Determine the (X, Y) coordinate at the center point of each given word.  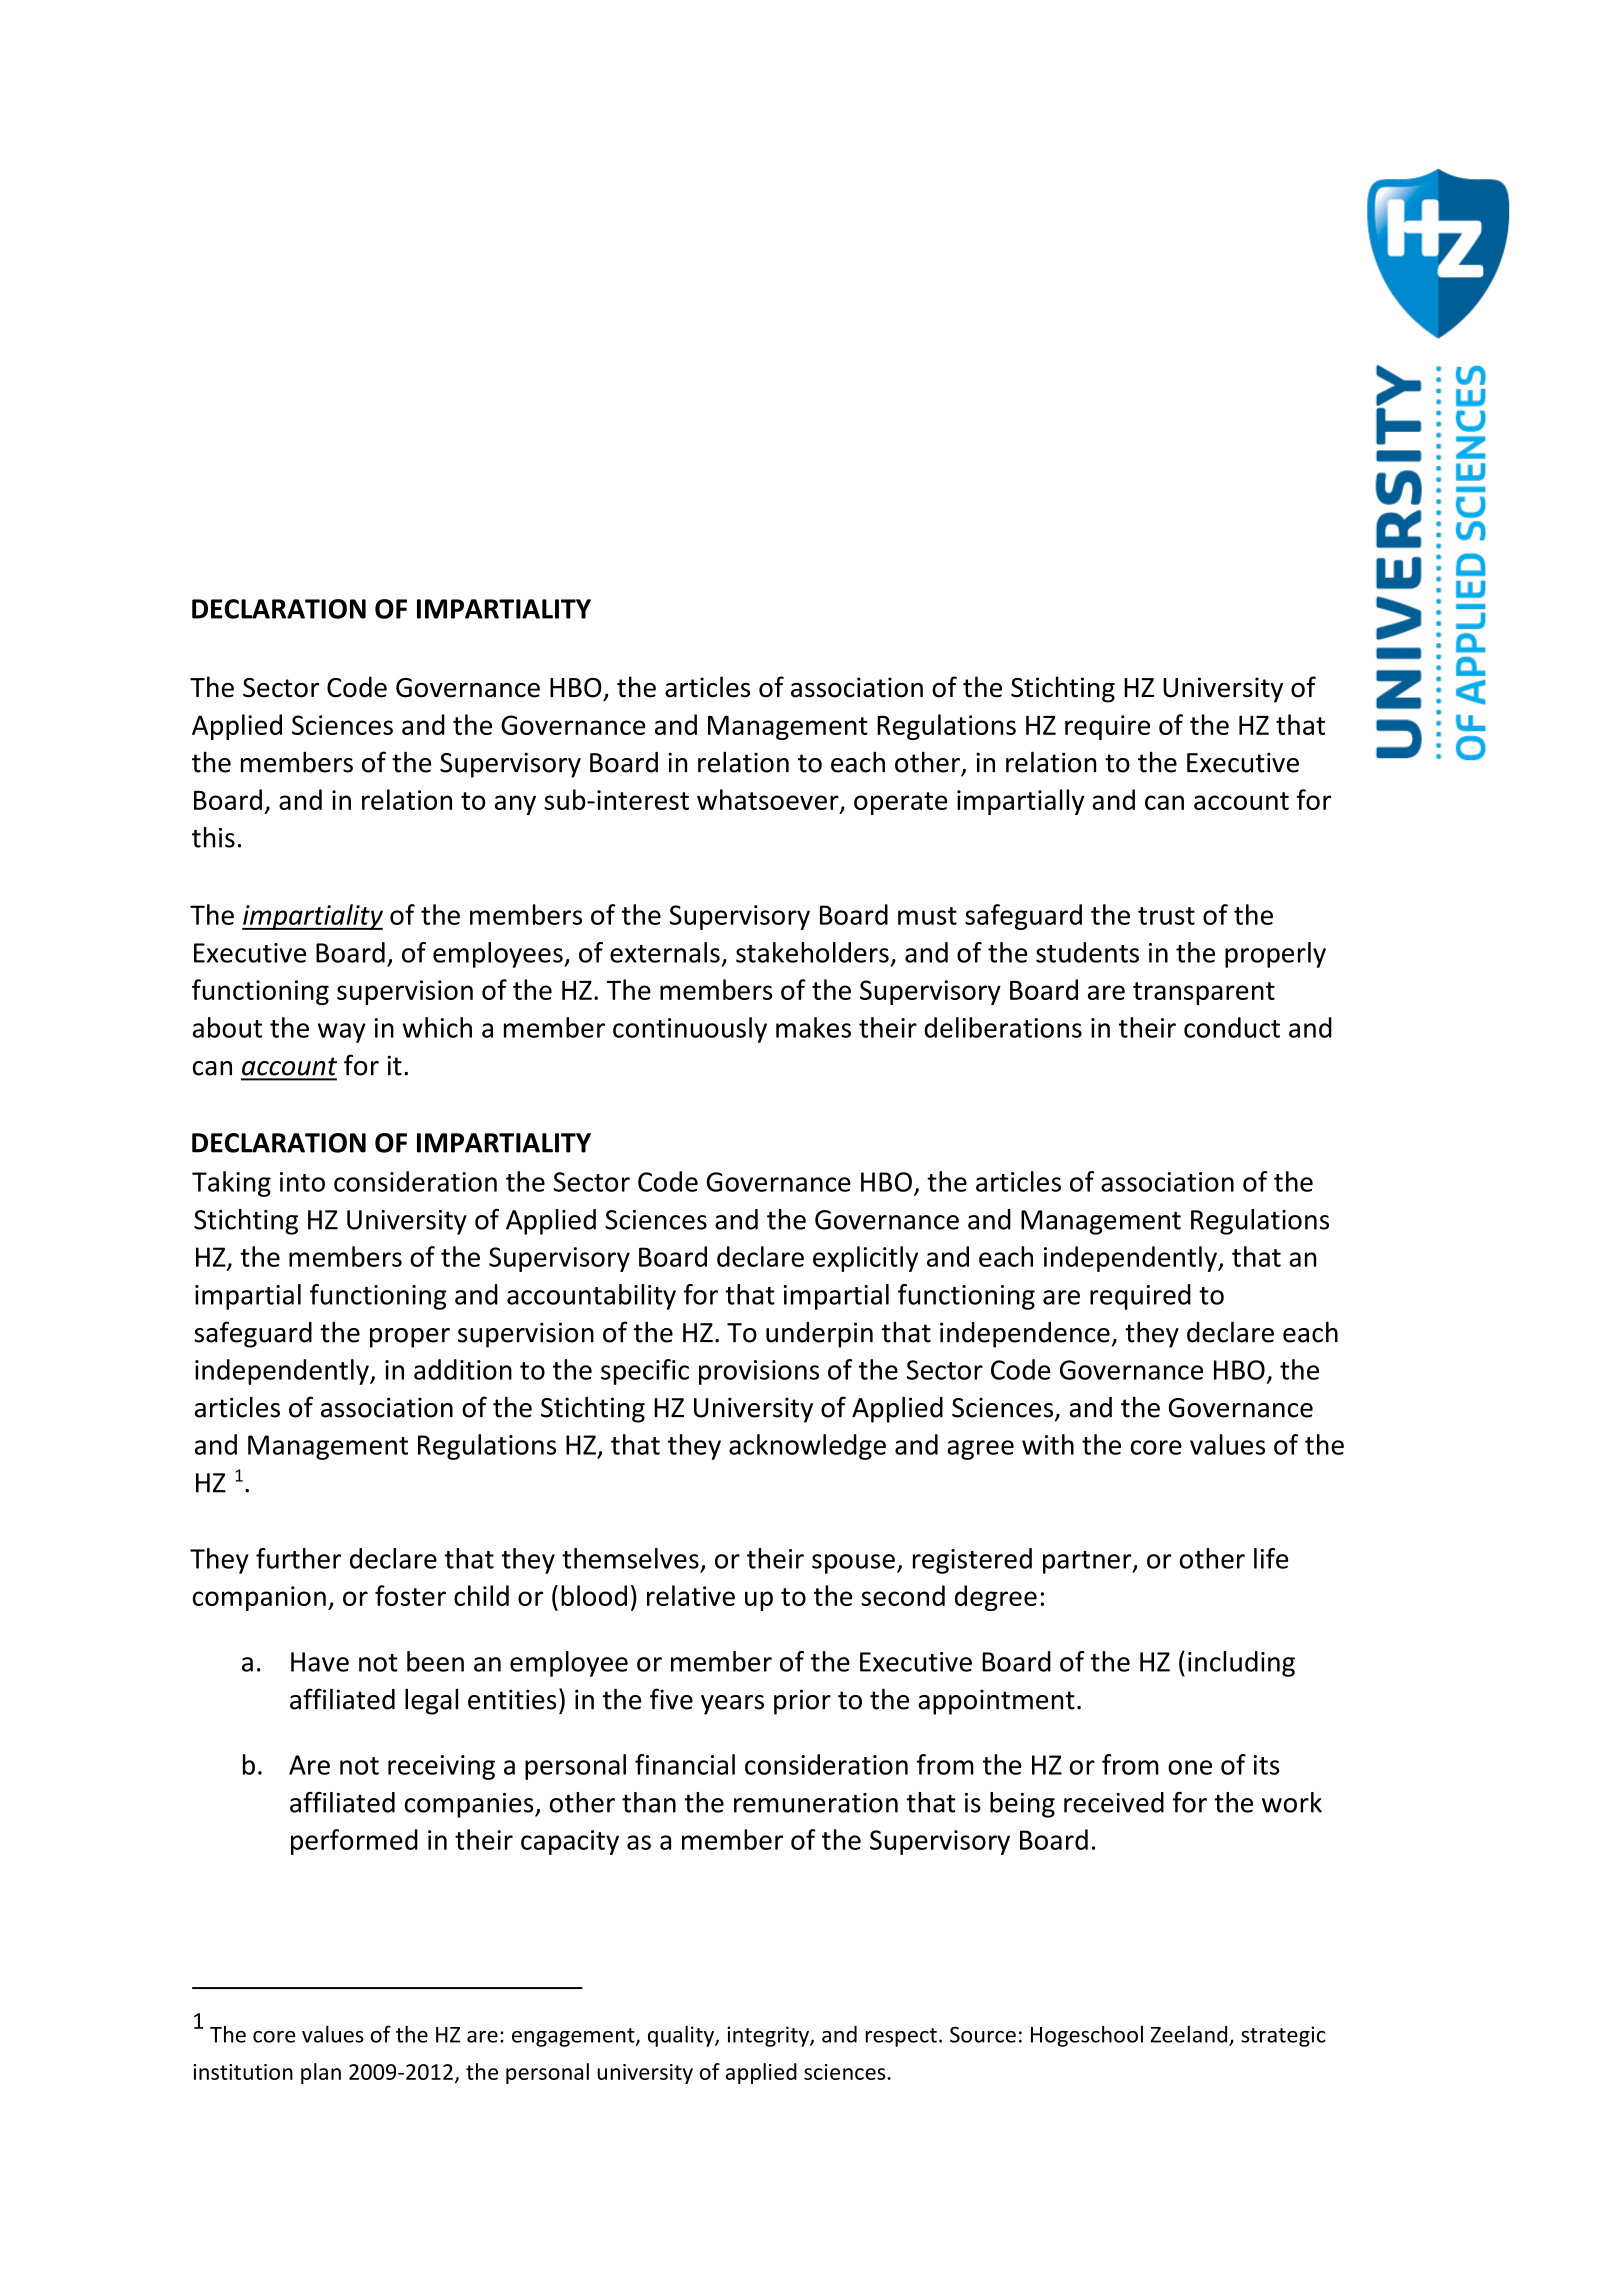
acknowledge (807, 1447)
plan (321, 2073)
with (1048, 1444)
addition (463, 1369)
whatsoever (769, 801)
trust (1166, 916)
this (213, 837)
